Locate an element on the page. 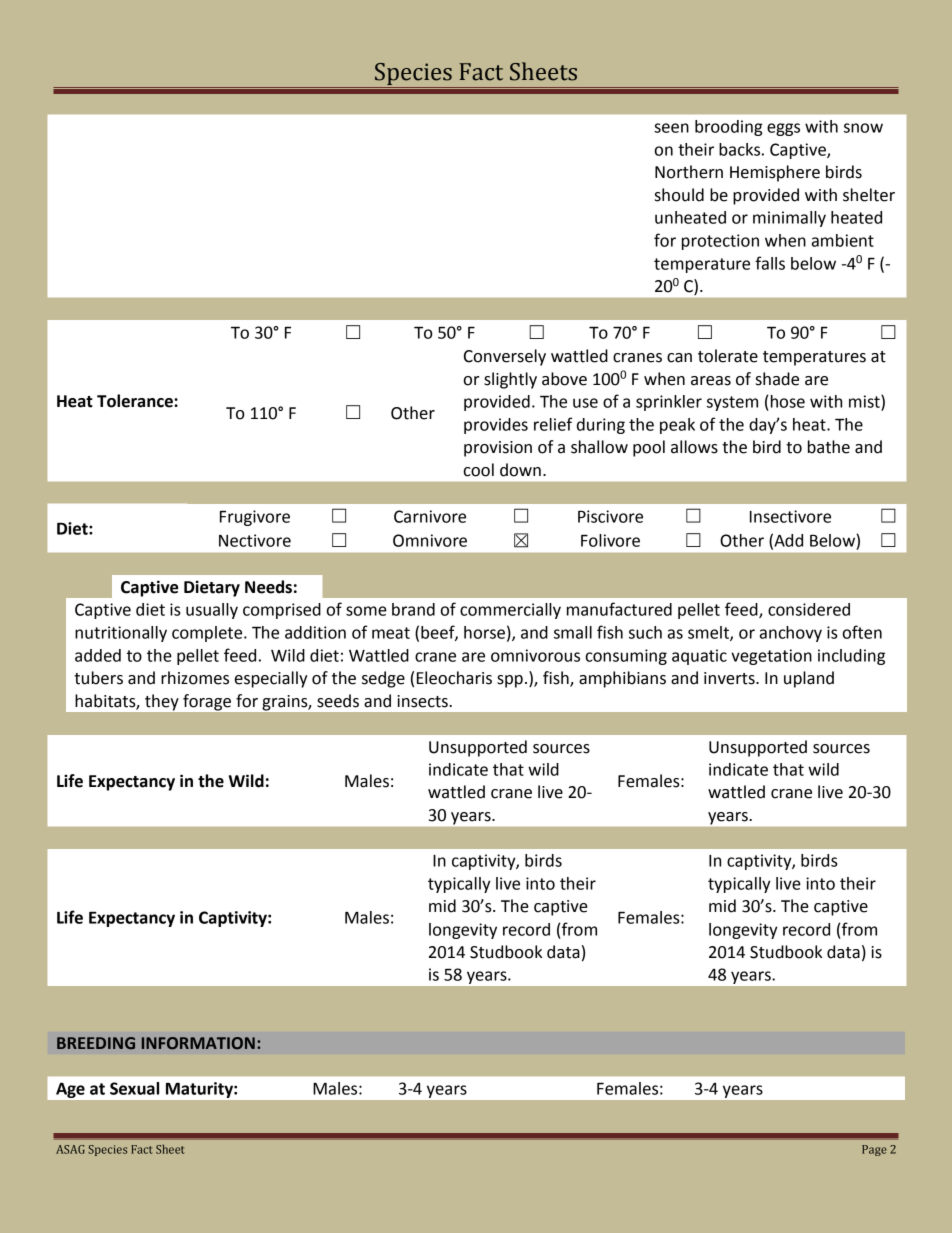 This image has height=1233, width=952. Insectivore is located at coordinates (790, 516).
